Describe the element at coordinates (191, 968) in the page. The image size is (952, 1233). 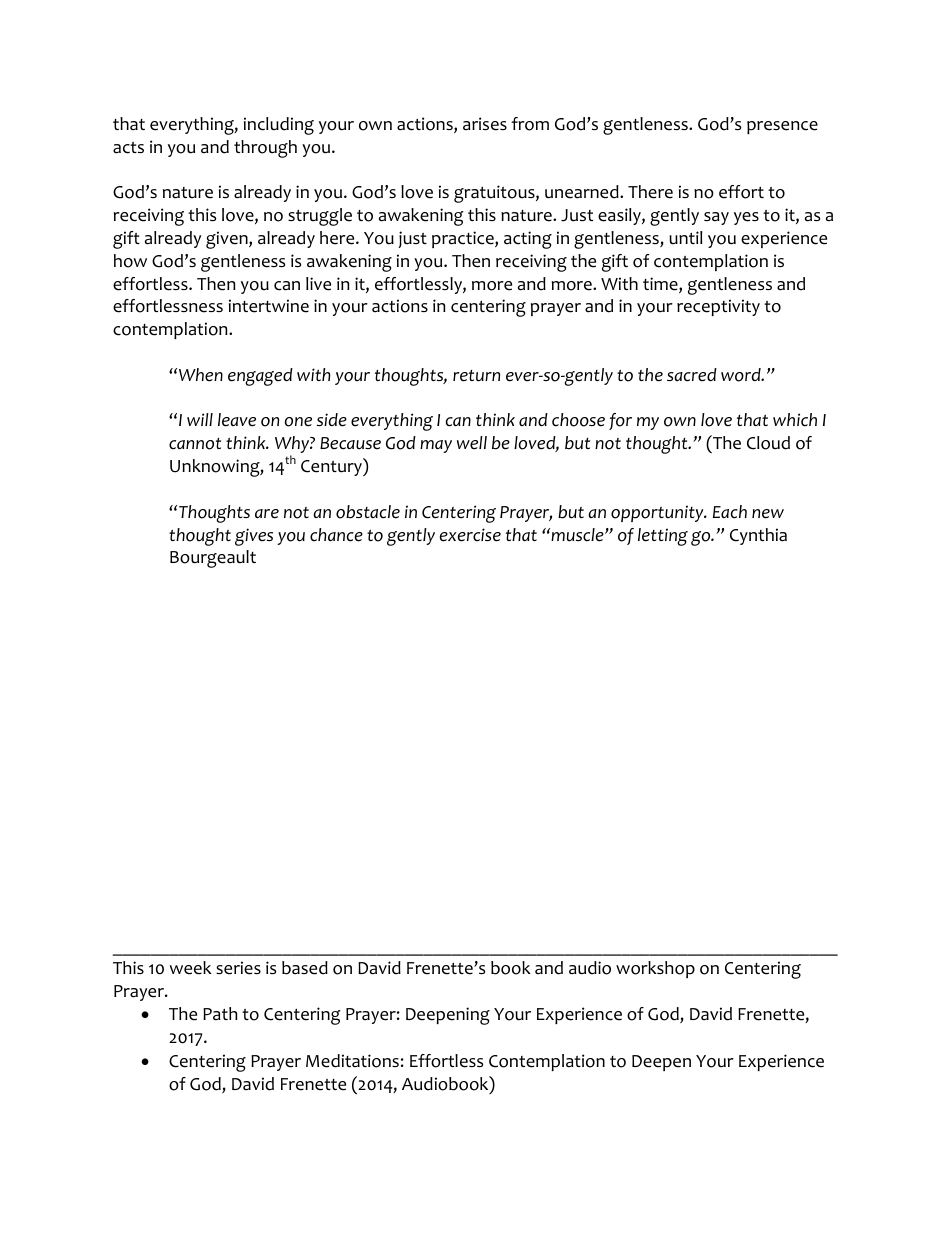
I see `week` at that location.
